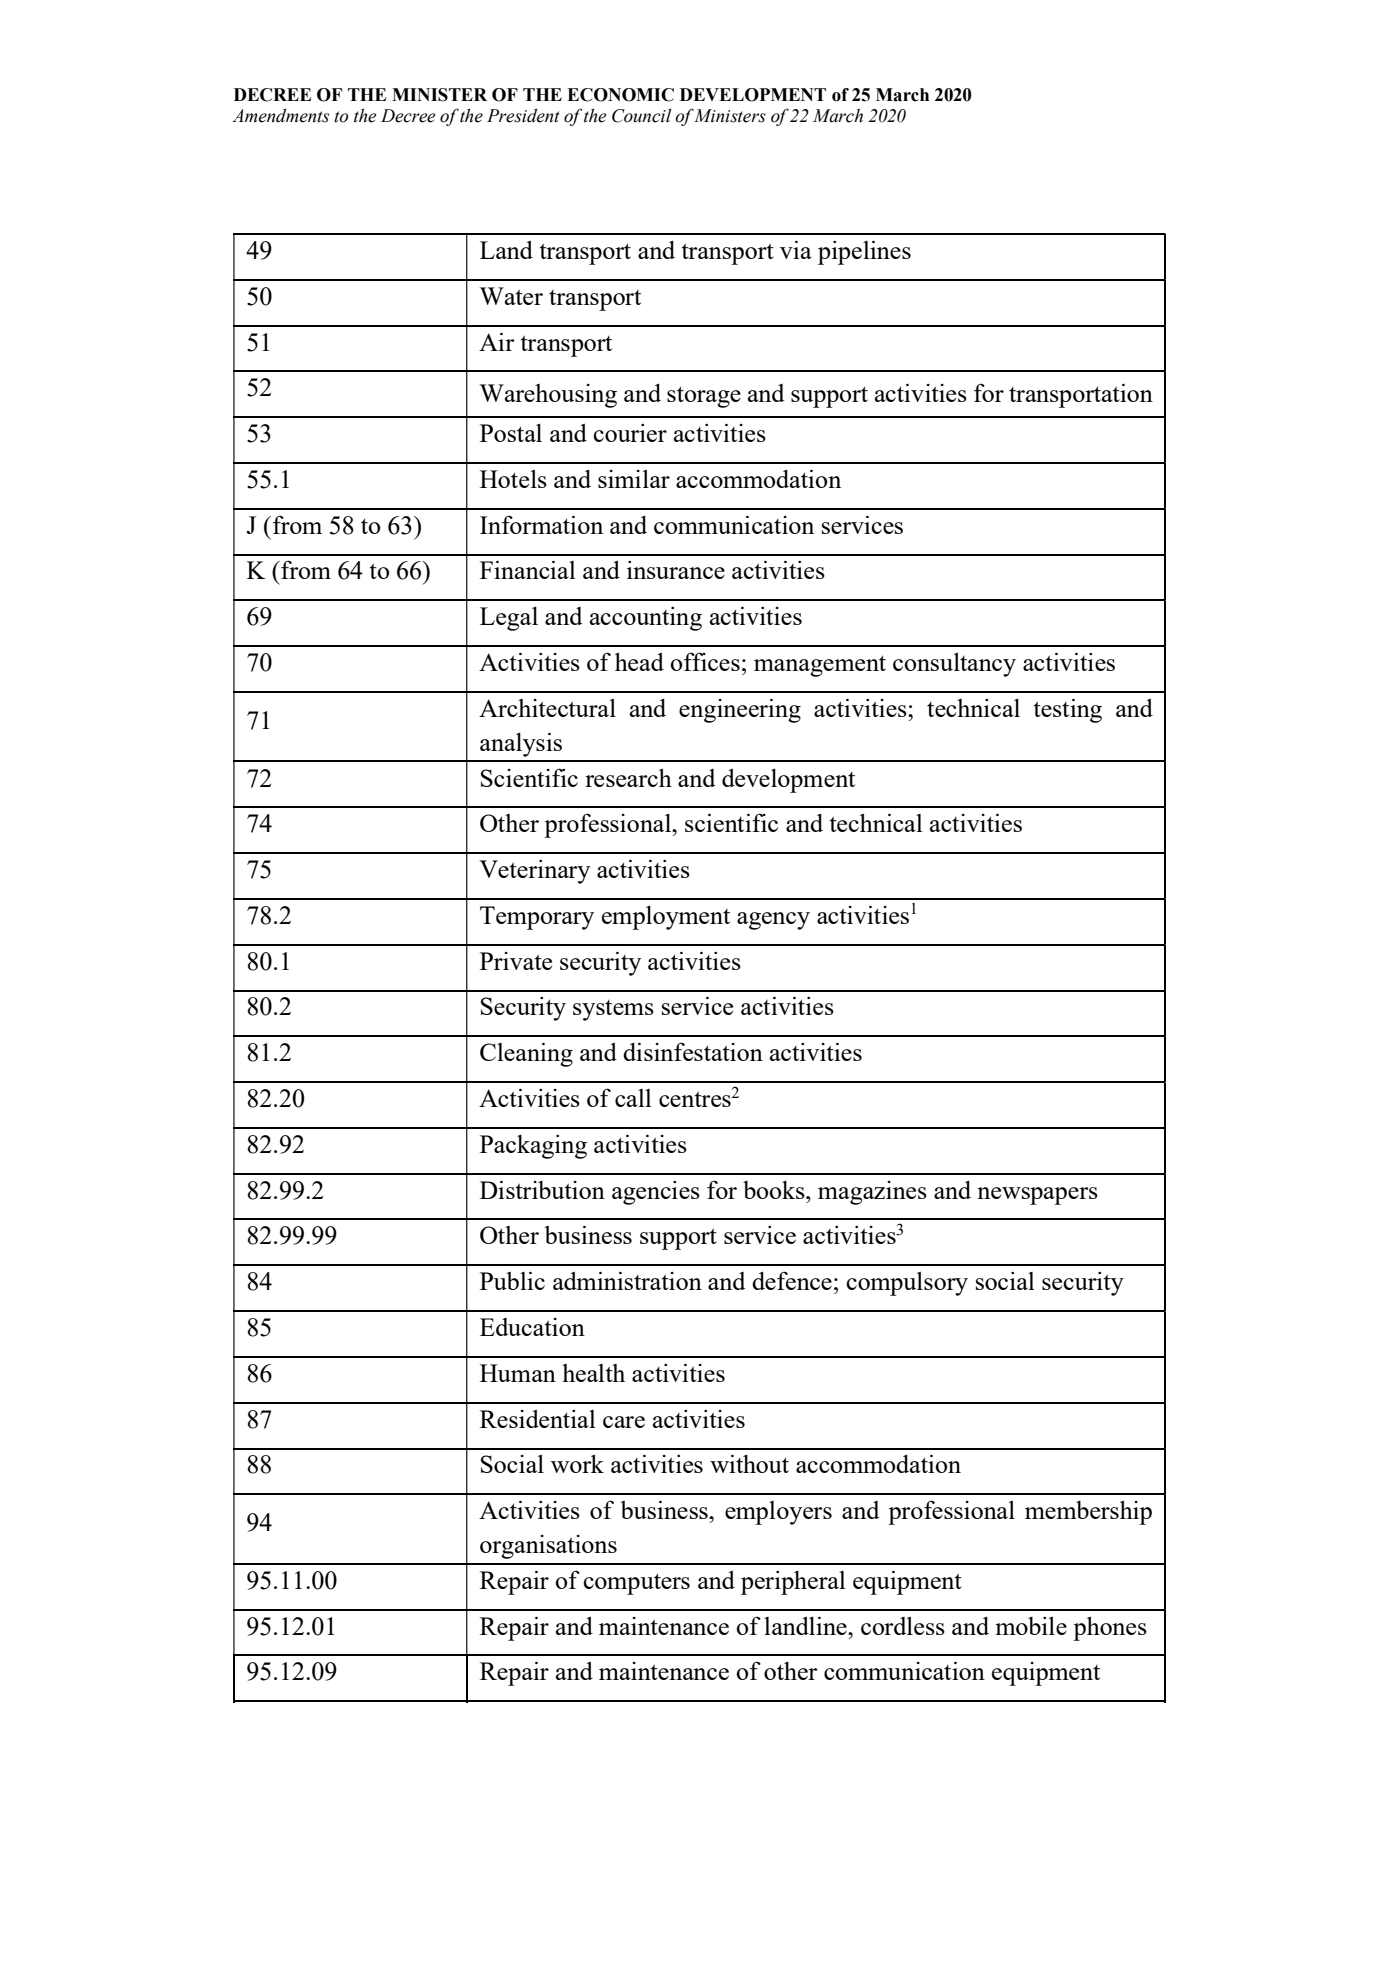 This image has height=1980, width=1400. Describe the element at coordinates (954, 665) in the image. I see `consultancy` at that location.
